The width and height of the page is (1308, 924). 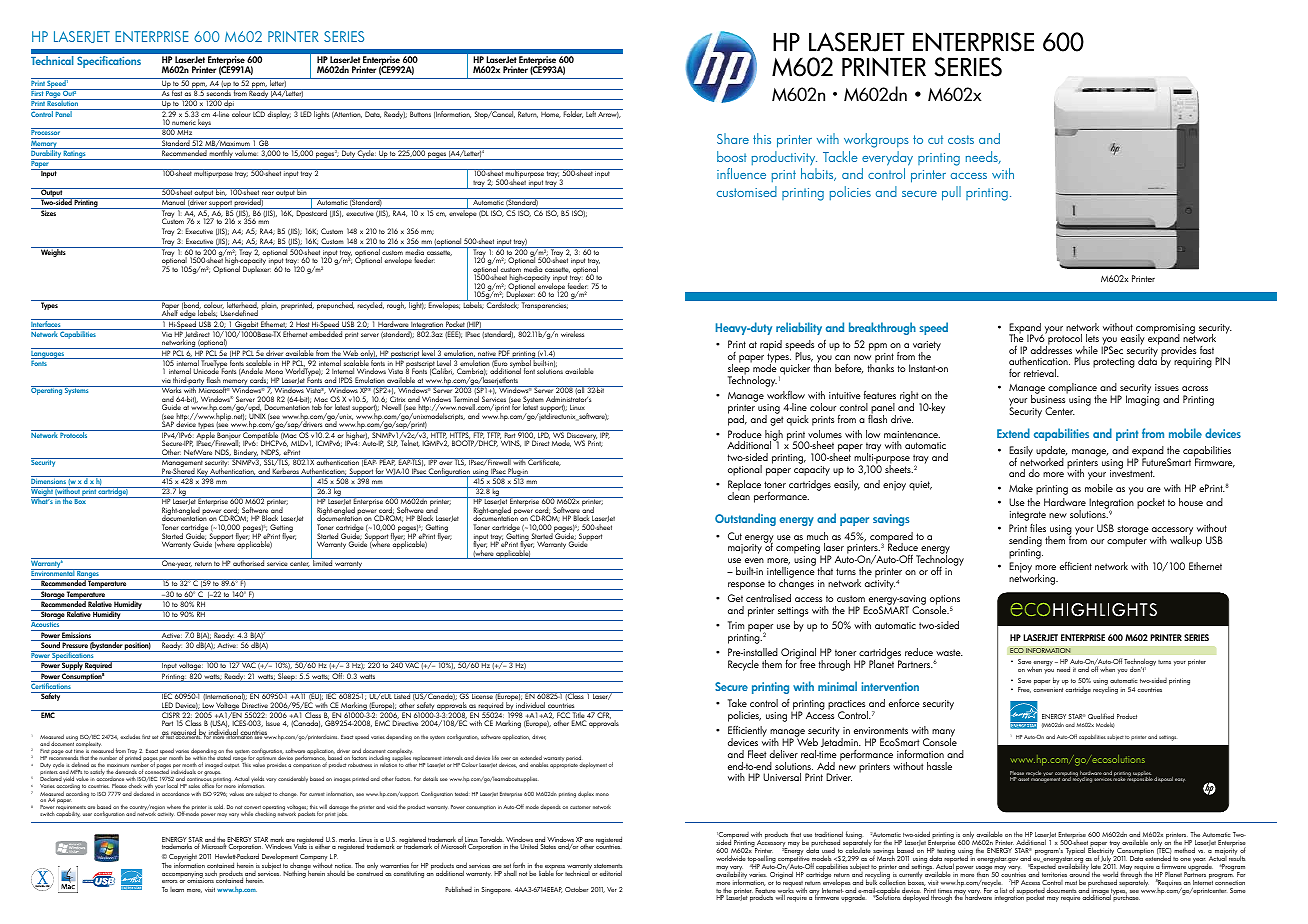 What do you see at coordinates (591, 113) in the page?
I see `Left` at bounding box center [591, 113].
